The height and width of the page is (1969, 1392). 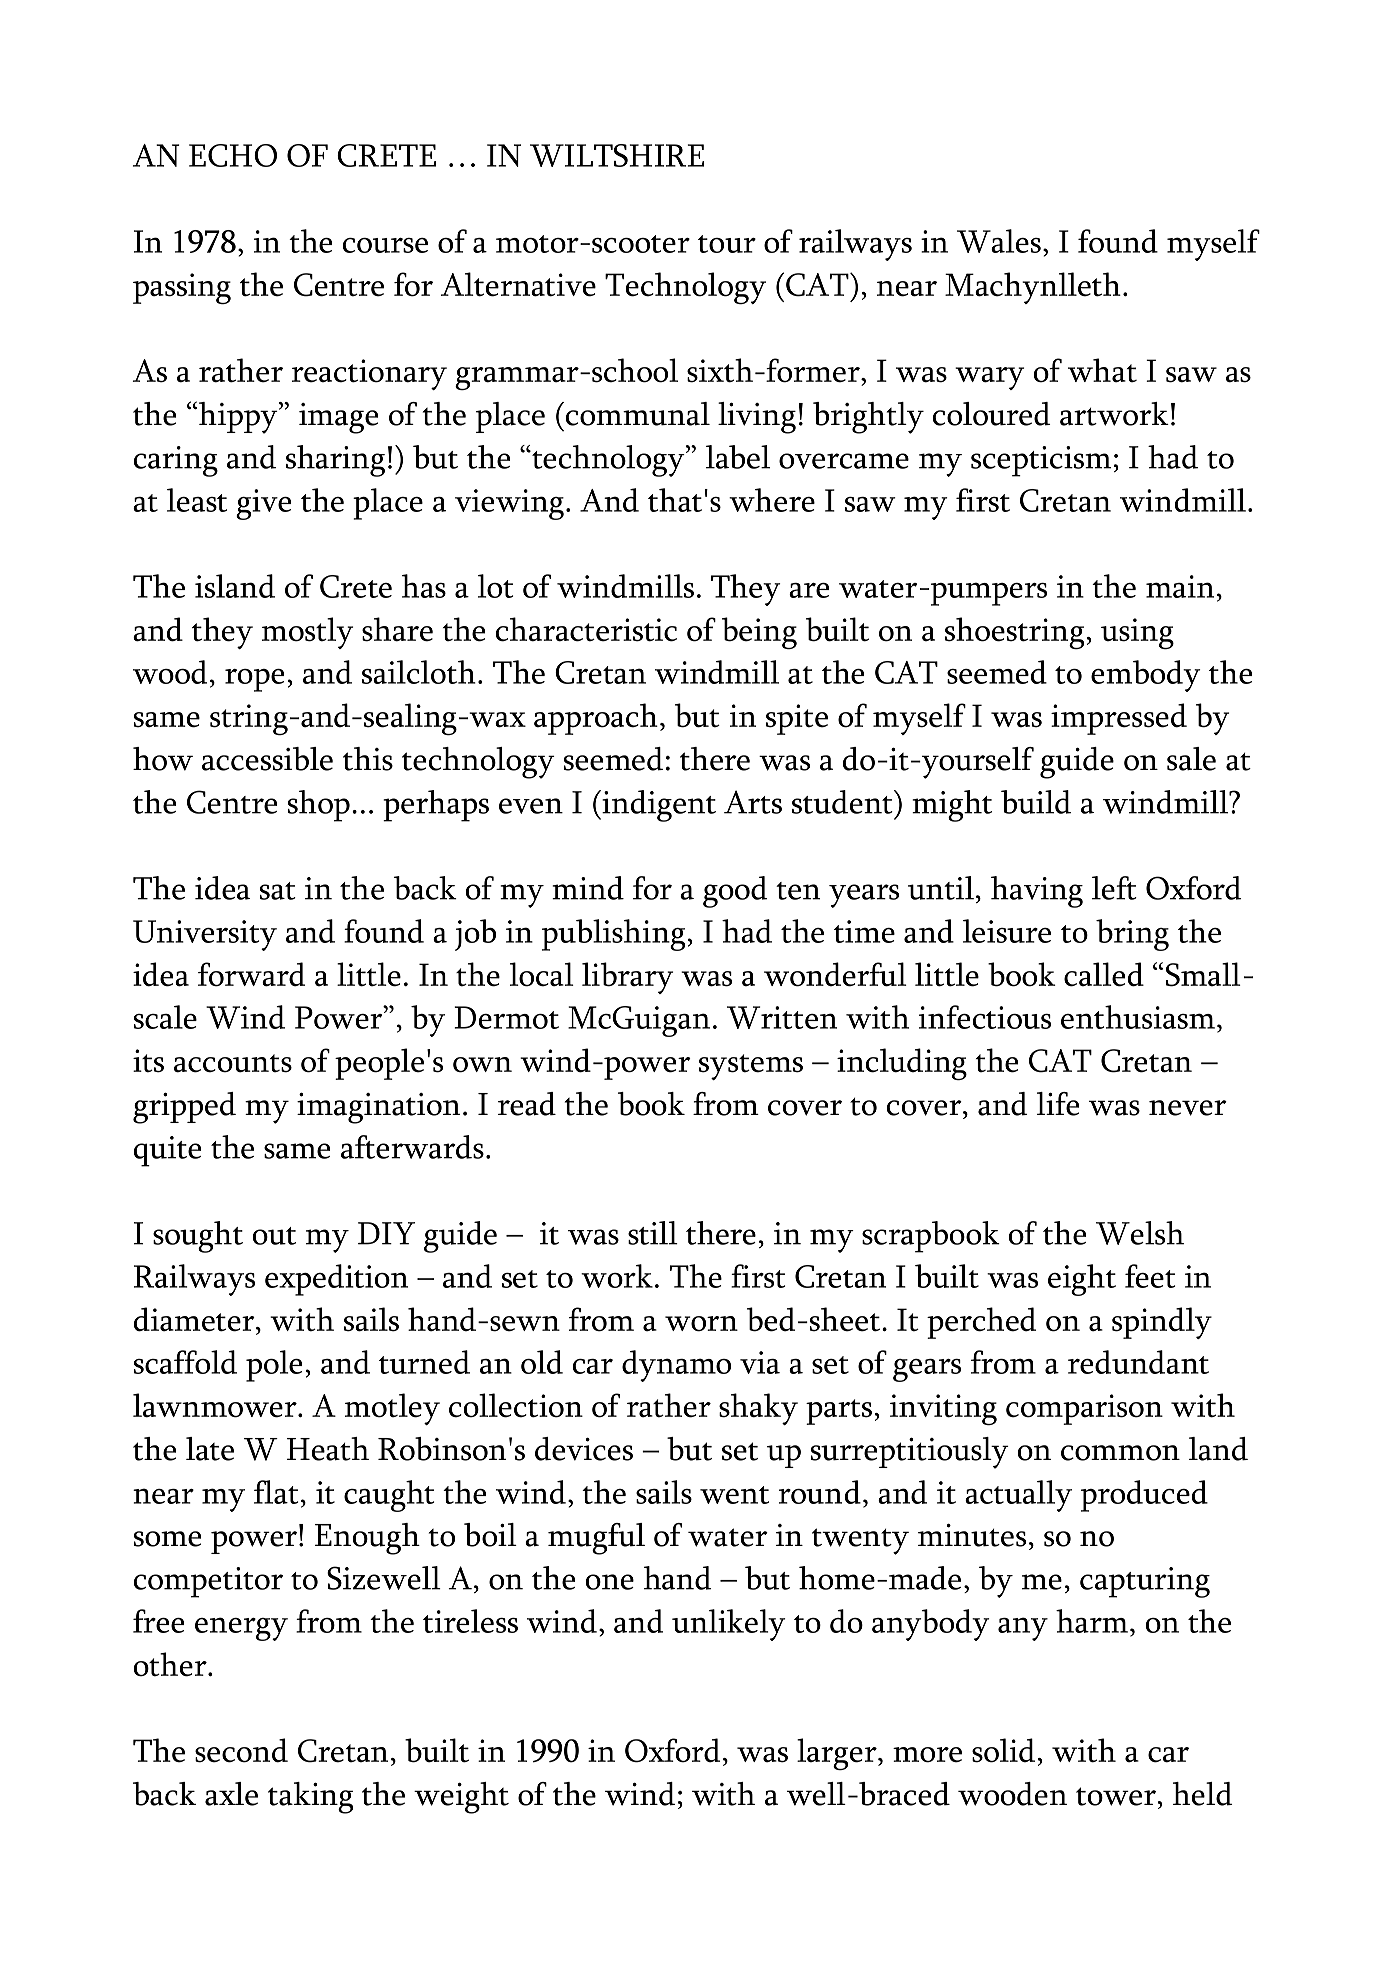 I want to click on still, so click(x=653, y=1233).
